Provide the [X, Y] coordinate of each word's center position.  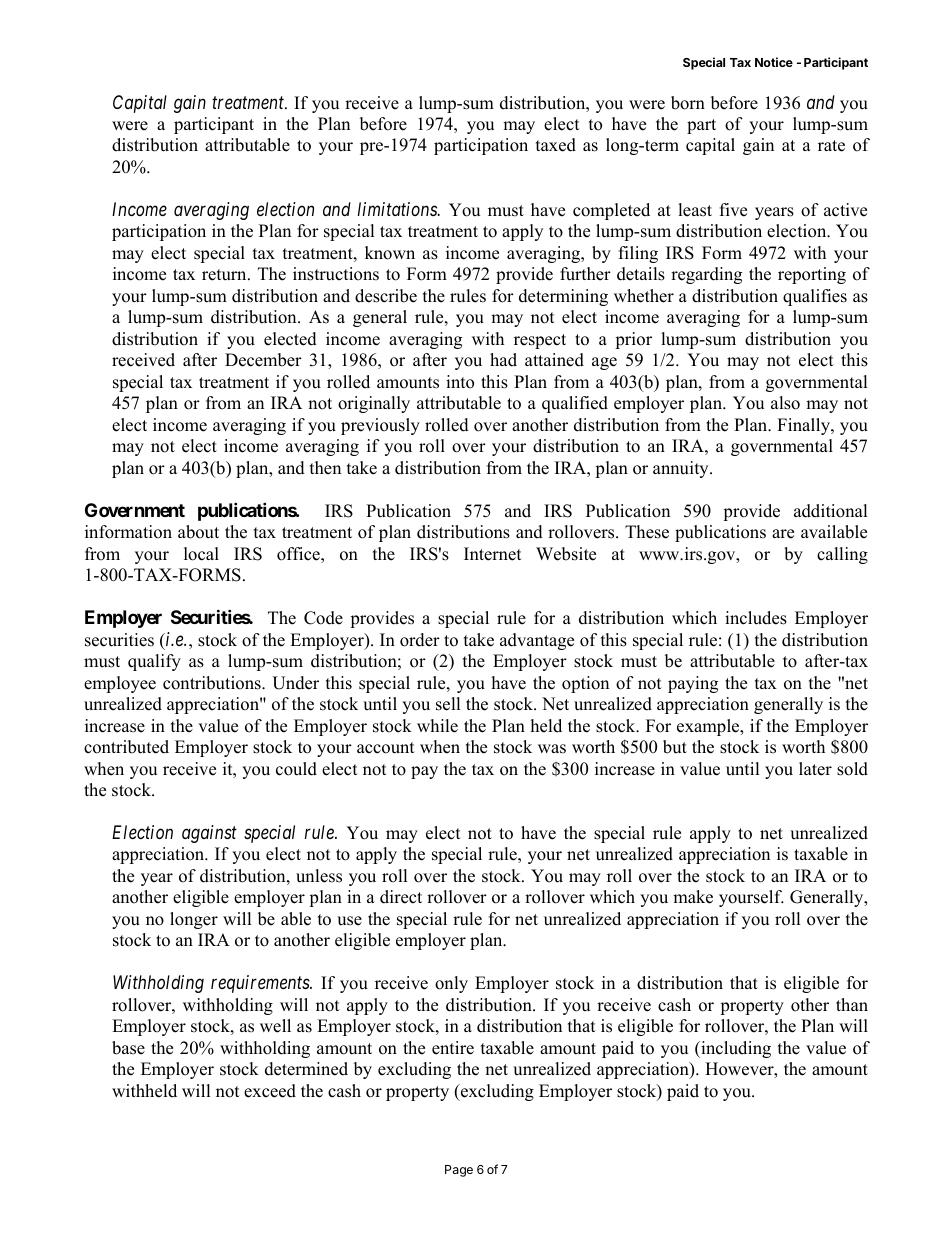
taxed [556, 145]
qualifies [815, 297]
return [225, 275]
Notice [774, 62]
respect [540, 341]
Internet [493, 554]
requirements [261, 984]
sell [448, 704]
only [451, 984]
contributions [213, 683]
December [263, 360]
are [783, 534]
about [198, 532]
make [693, 897]
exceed [270, 1091]
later [815, 769]
